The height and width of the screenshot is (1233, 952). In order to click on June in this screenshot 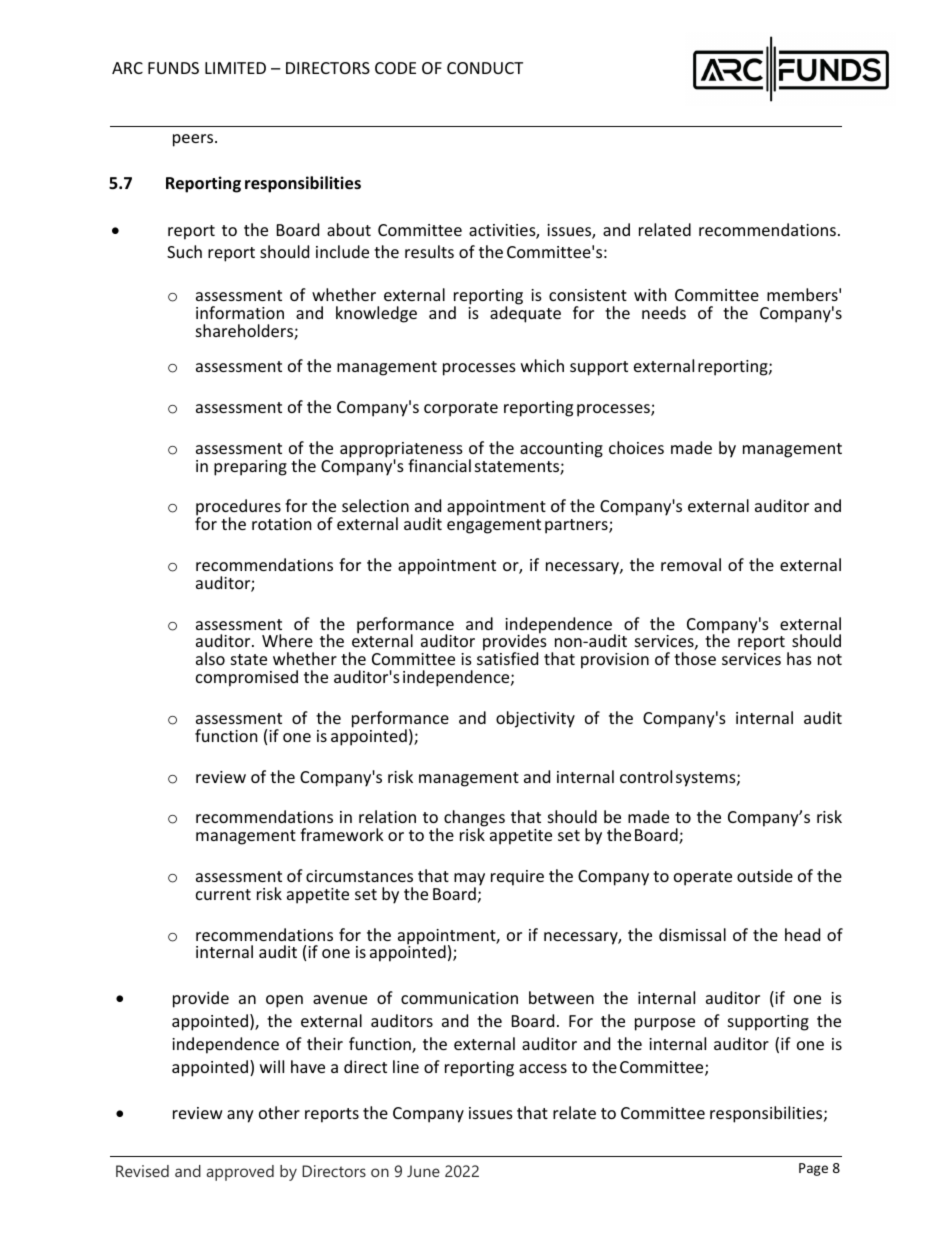, I will do `click(423, 1171)`.
